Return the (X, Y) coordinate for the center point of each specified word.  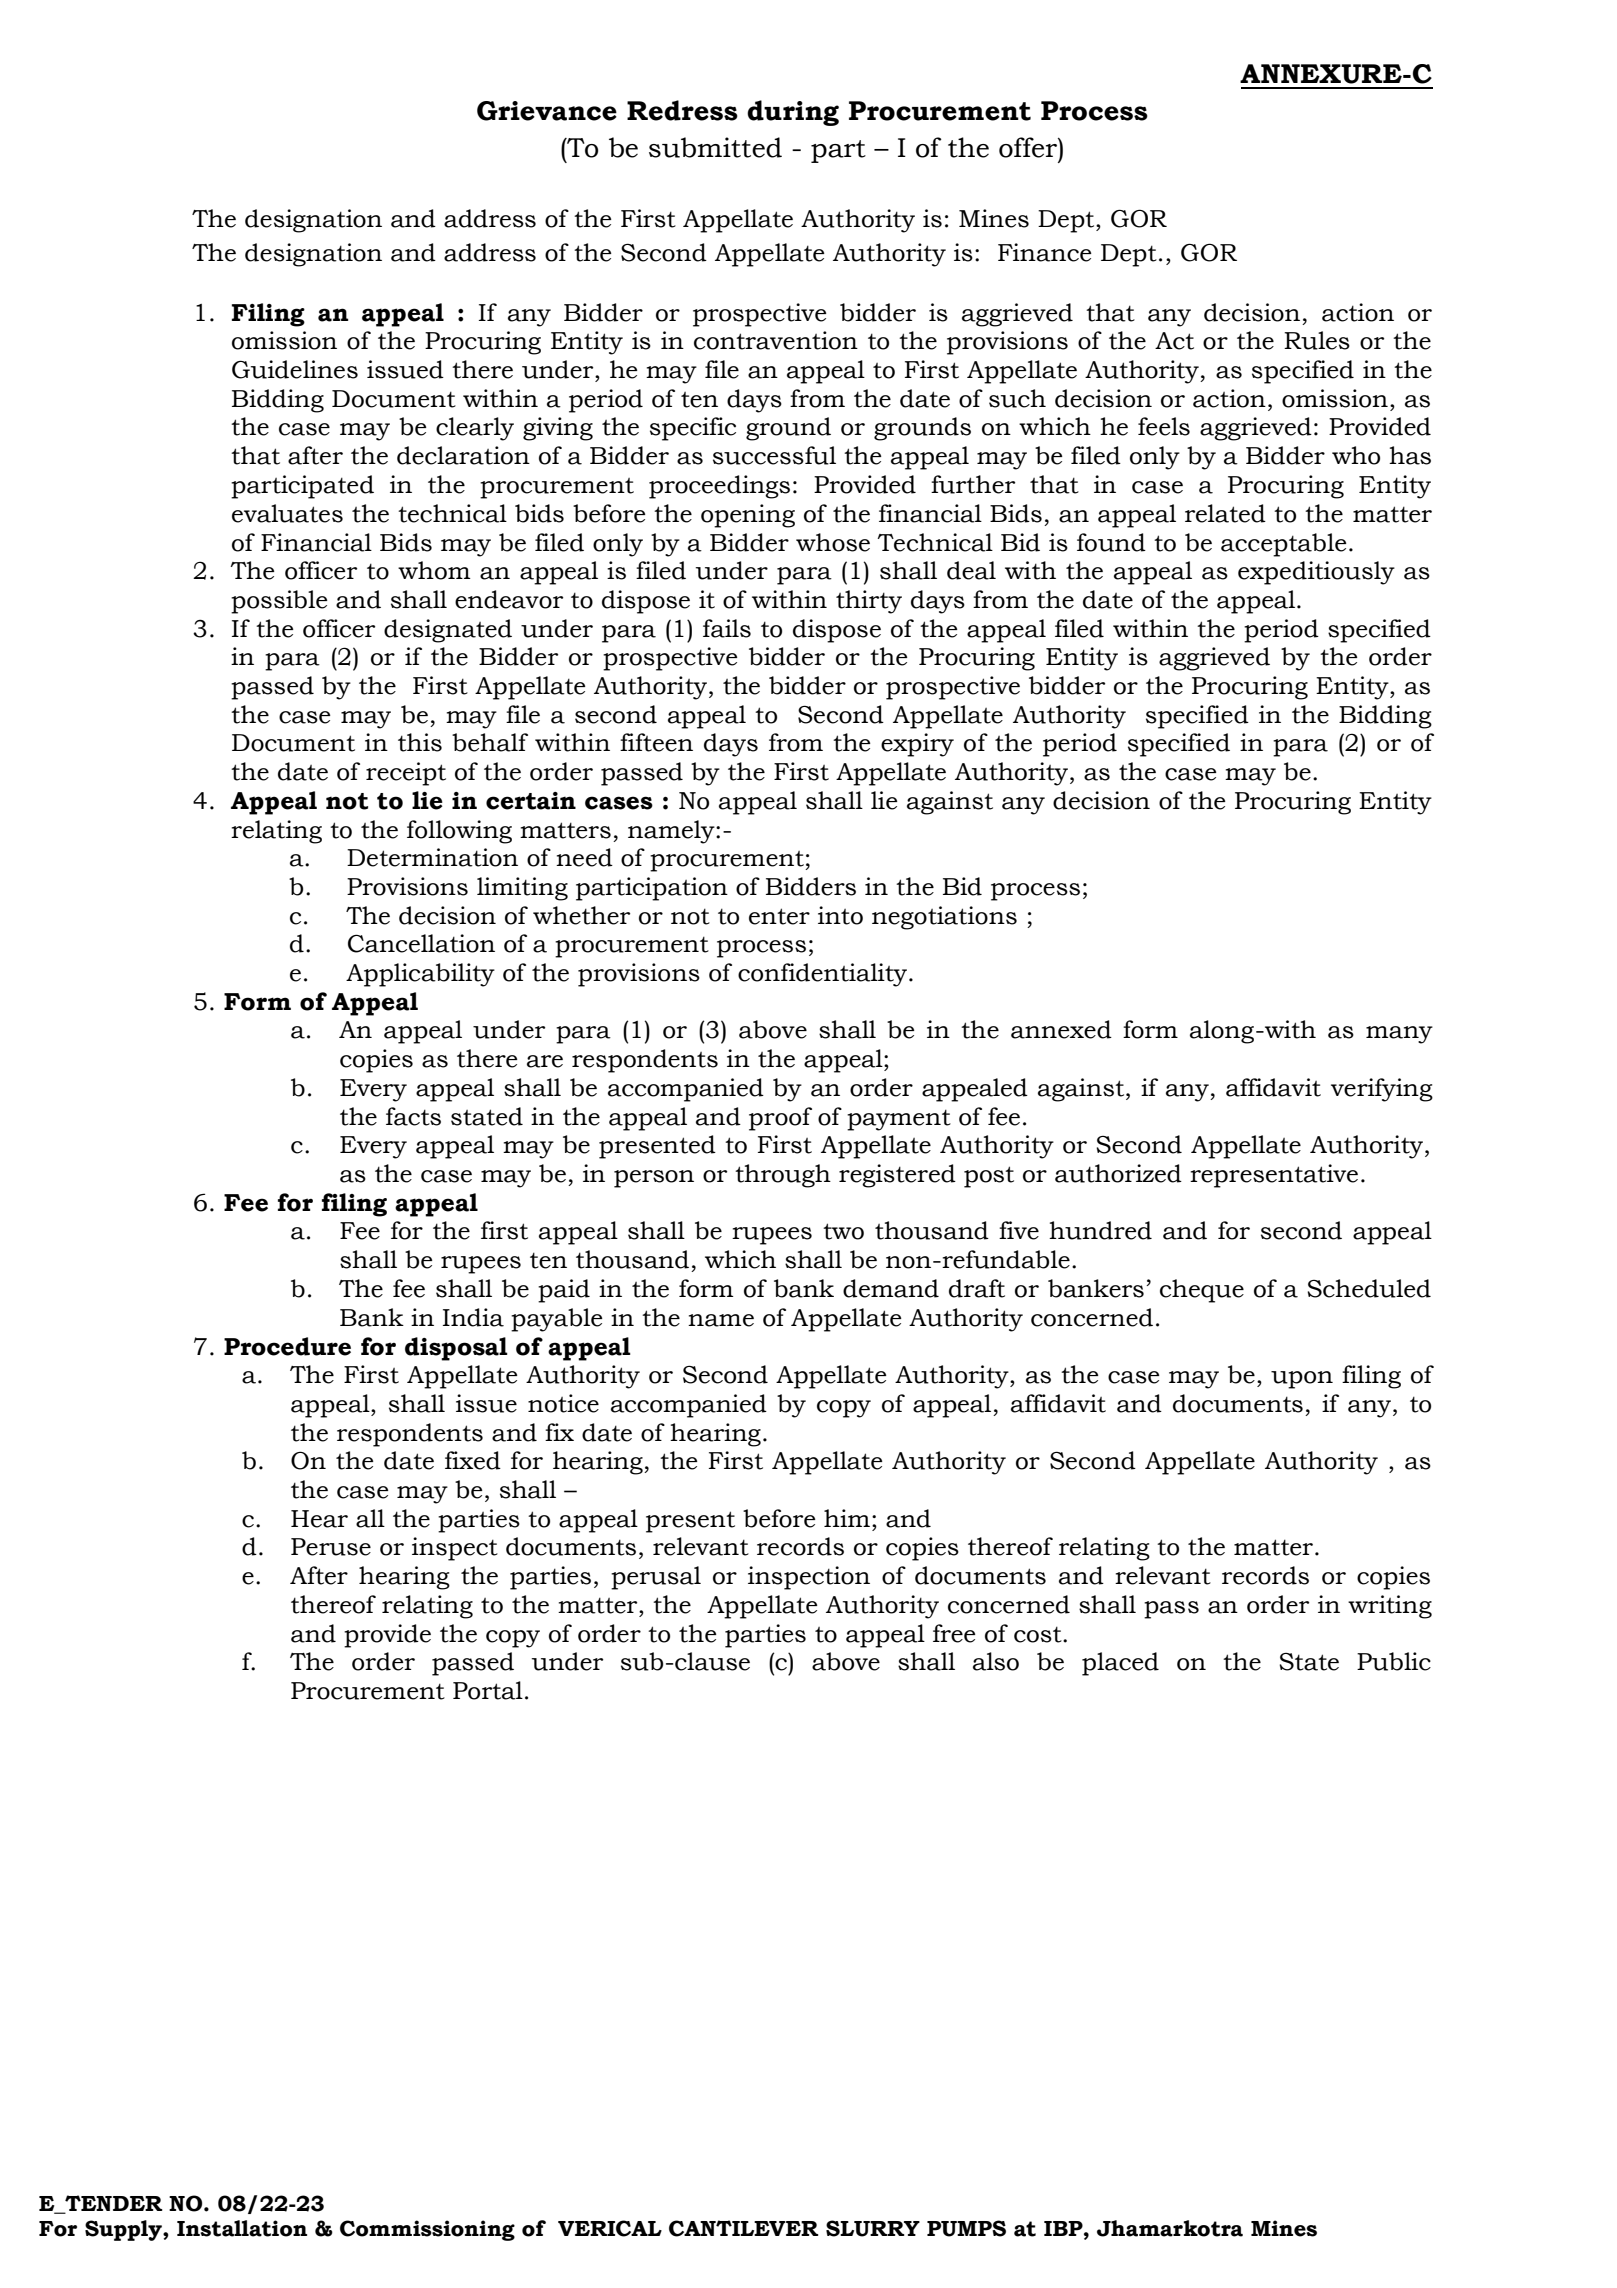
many (1399, 1035)
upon (1302, 1380)
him (847, 1518)
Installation (242, 2228)
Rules (1317, 340)
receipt (406, 774)
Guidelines (295, 369)
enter (779, 916)
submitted (715, 147)
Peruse (331, 1547)
